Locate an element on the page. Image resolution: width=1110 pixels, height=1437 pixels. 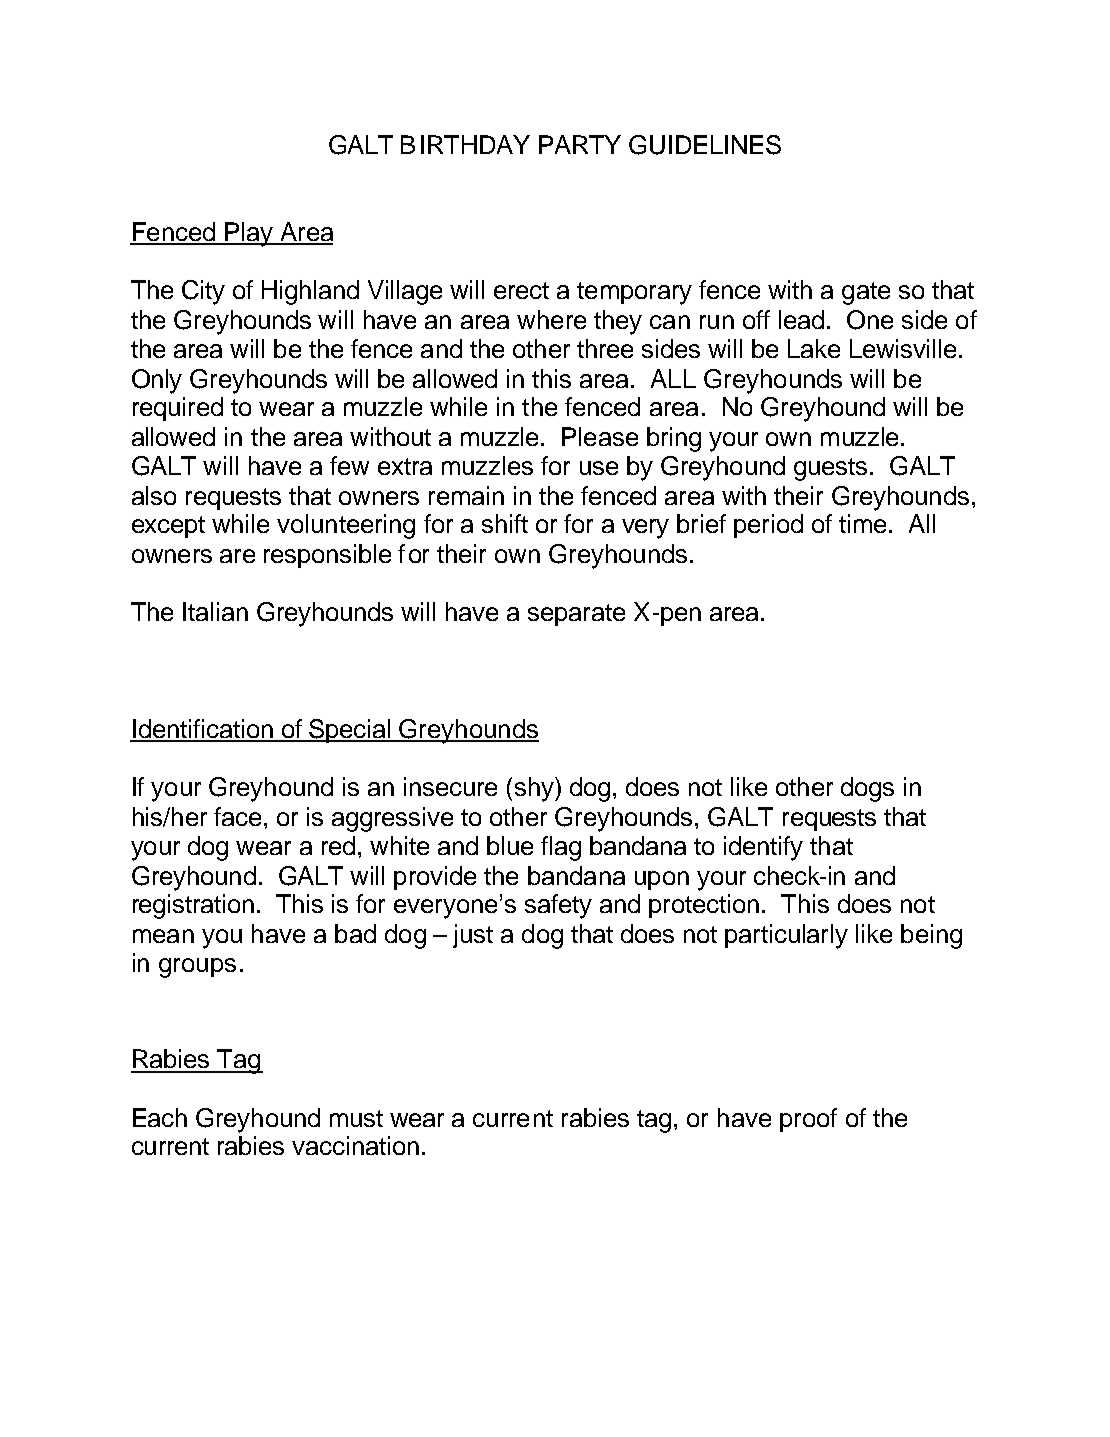
must is located at coordinates (356, 1118).
